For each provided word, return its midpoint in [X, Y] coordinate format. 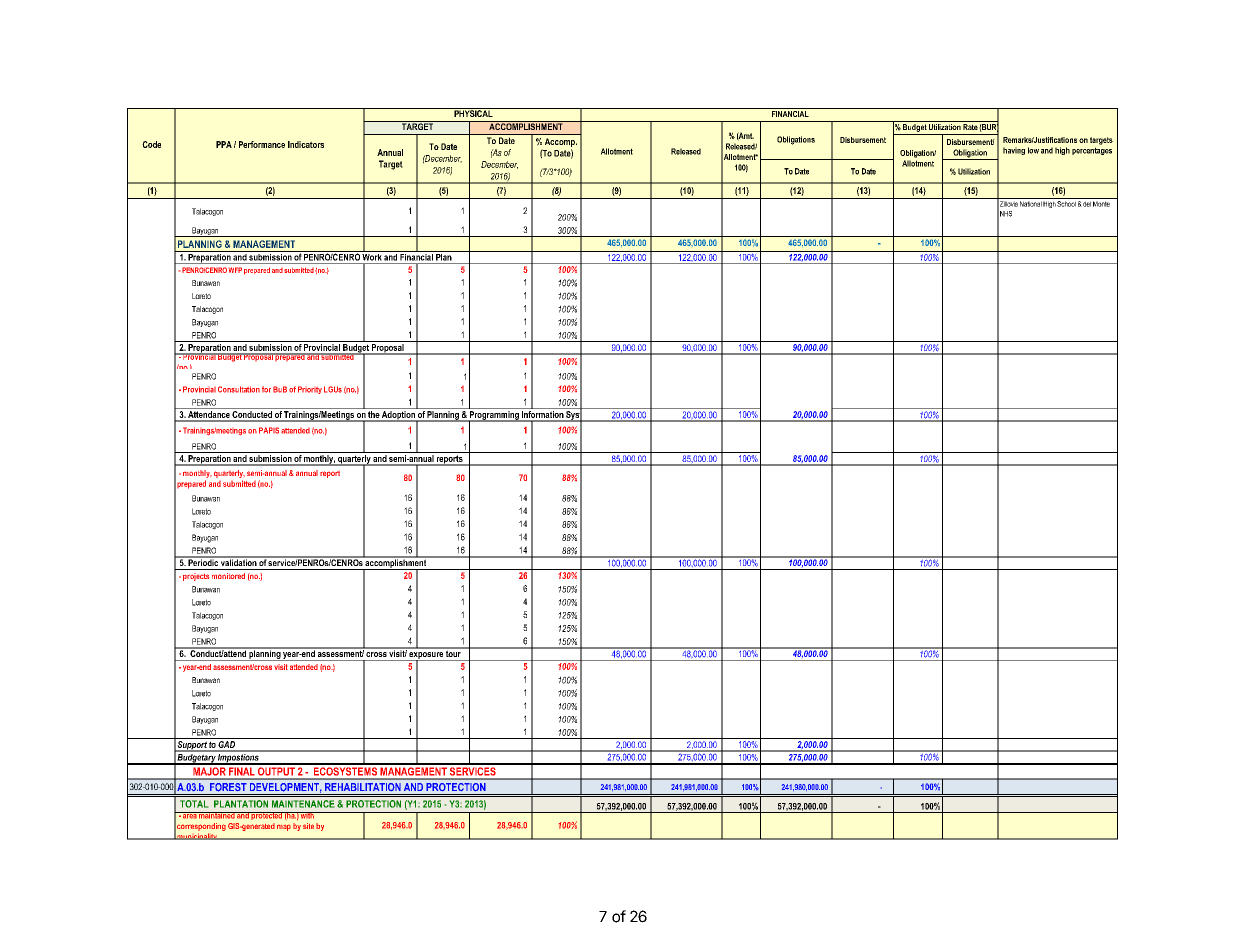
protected [267, 816]
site [308, 826]
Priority [310, 390]
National [1031, 204]
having [1014, 151]
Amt [745, 136]
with [307, 815]
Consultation [239, 389]
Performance [262, 144]
